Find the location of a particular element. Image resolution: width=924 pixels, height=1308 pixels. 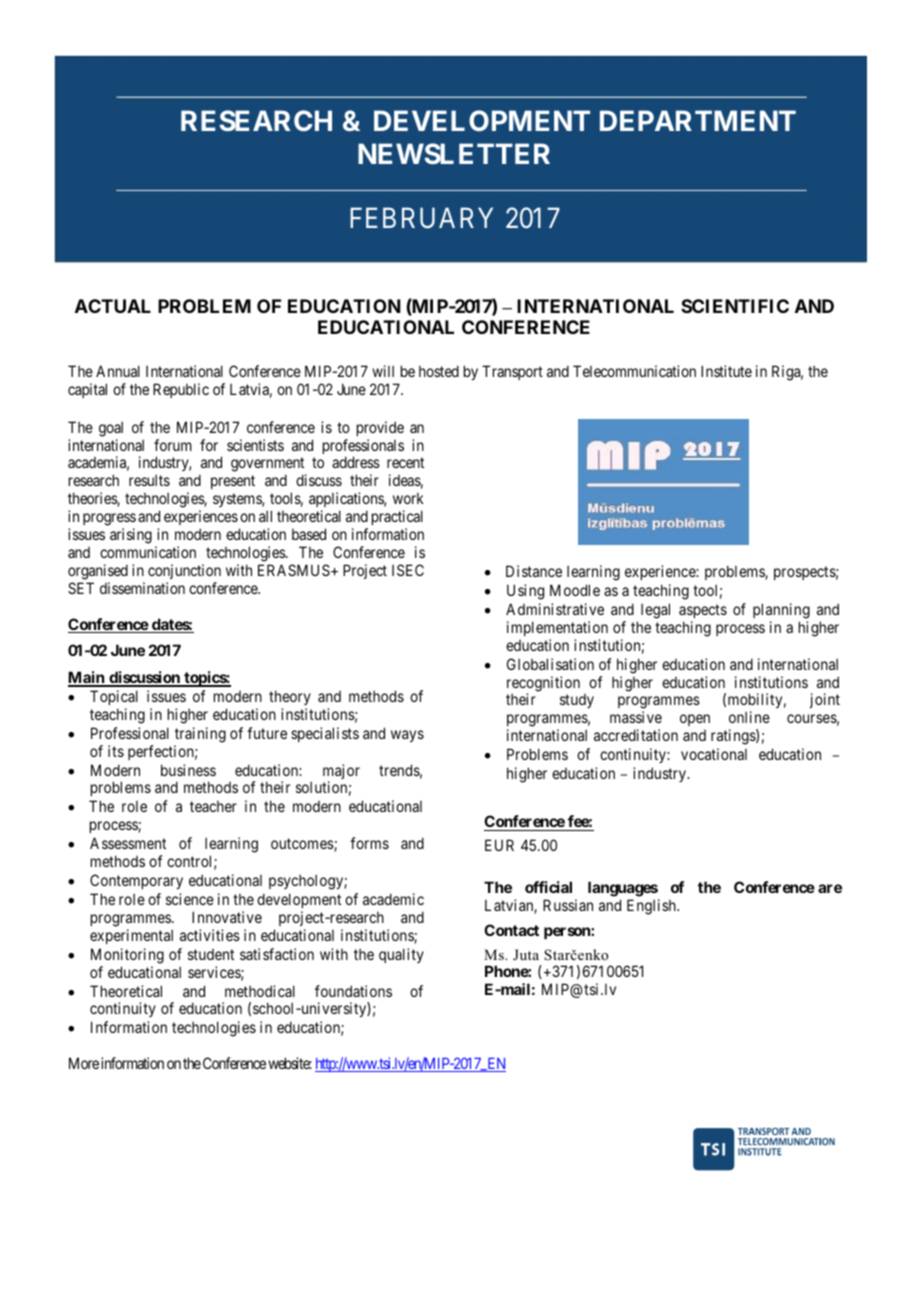

EUR is located at coordinates (499, 845).
